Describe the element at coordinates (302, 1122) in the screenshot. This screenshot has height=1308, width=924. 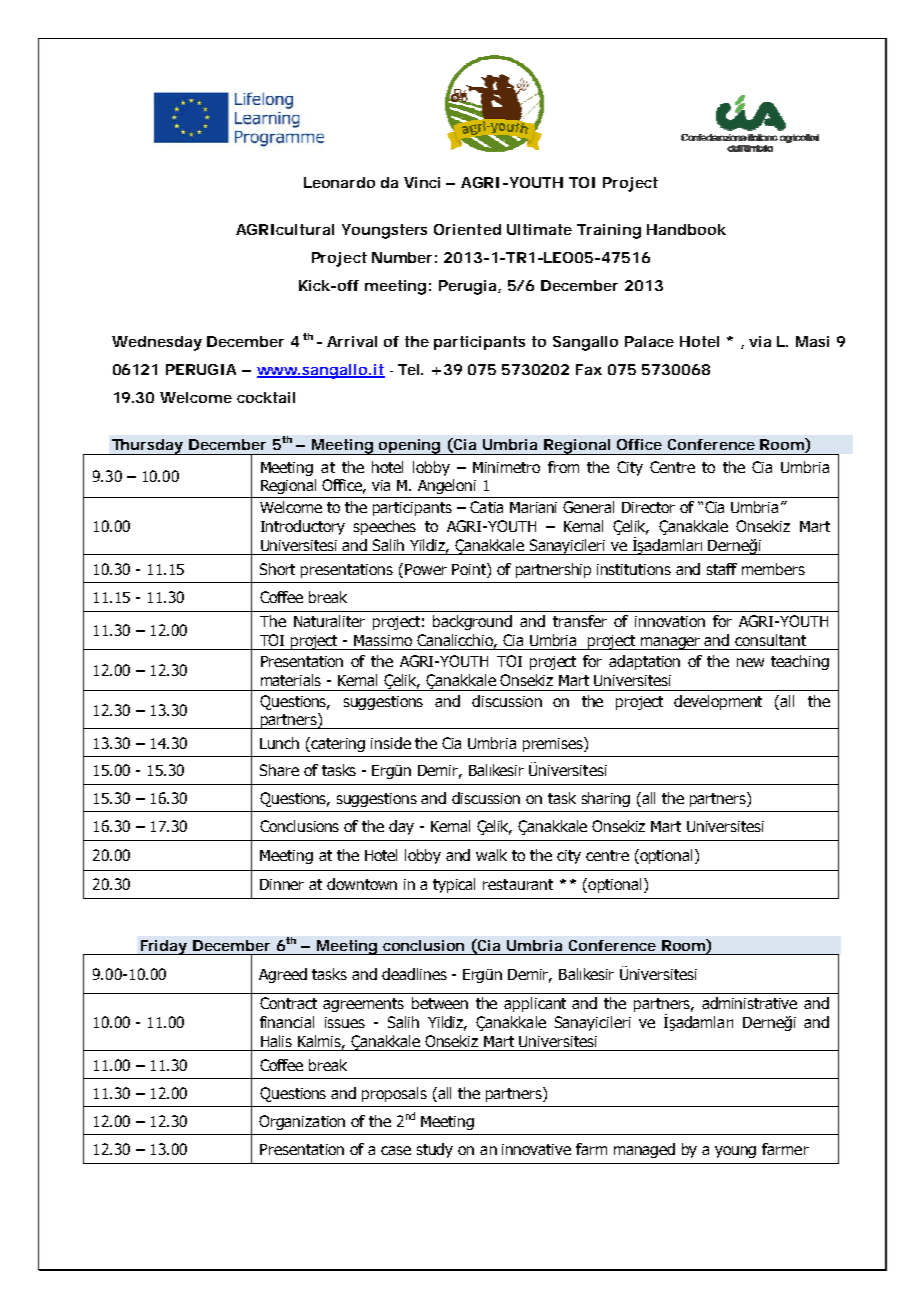
I see `Organization` at that location.
